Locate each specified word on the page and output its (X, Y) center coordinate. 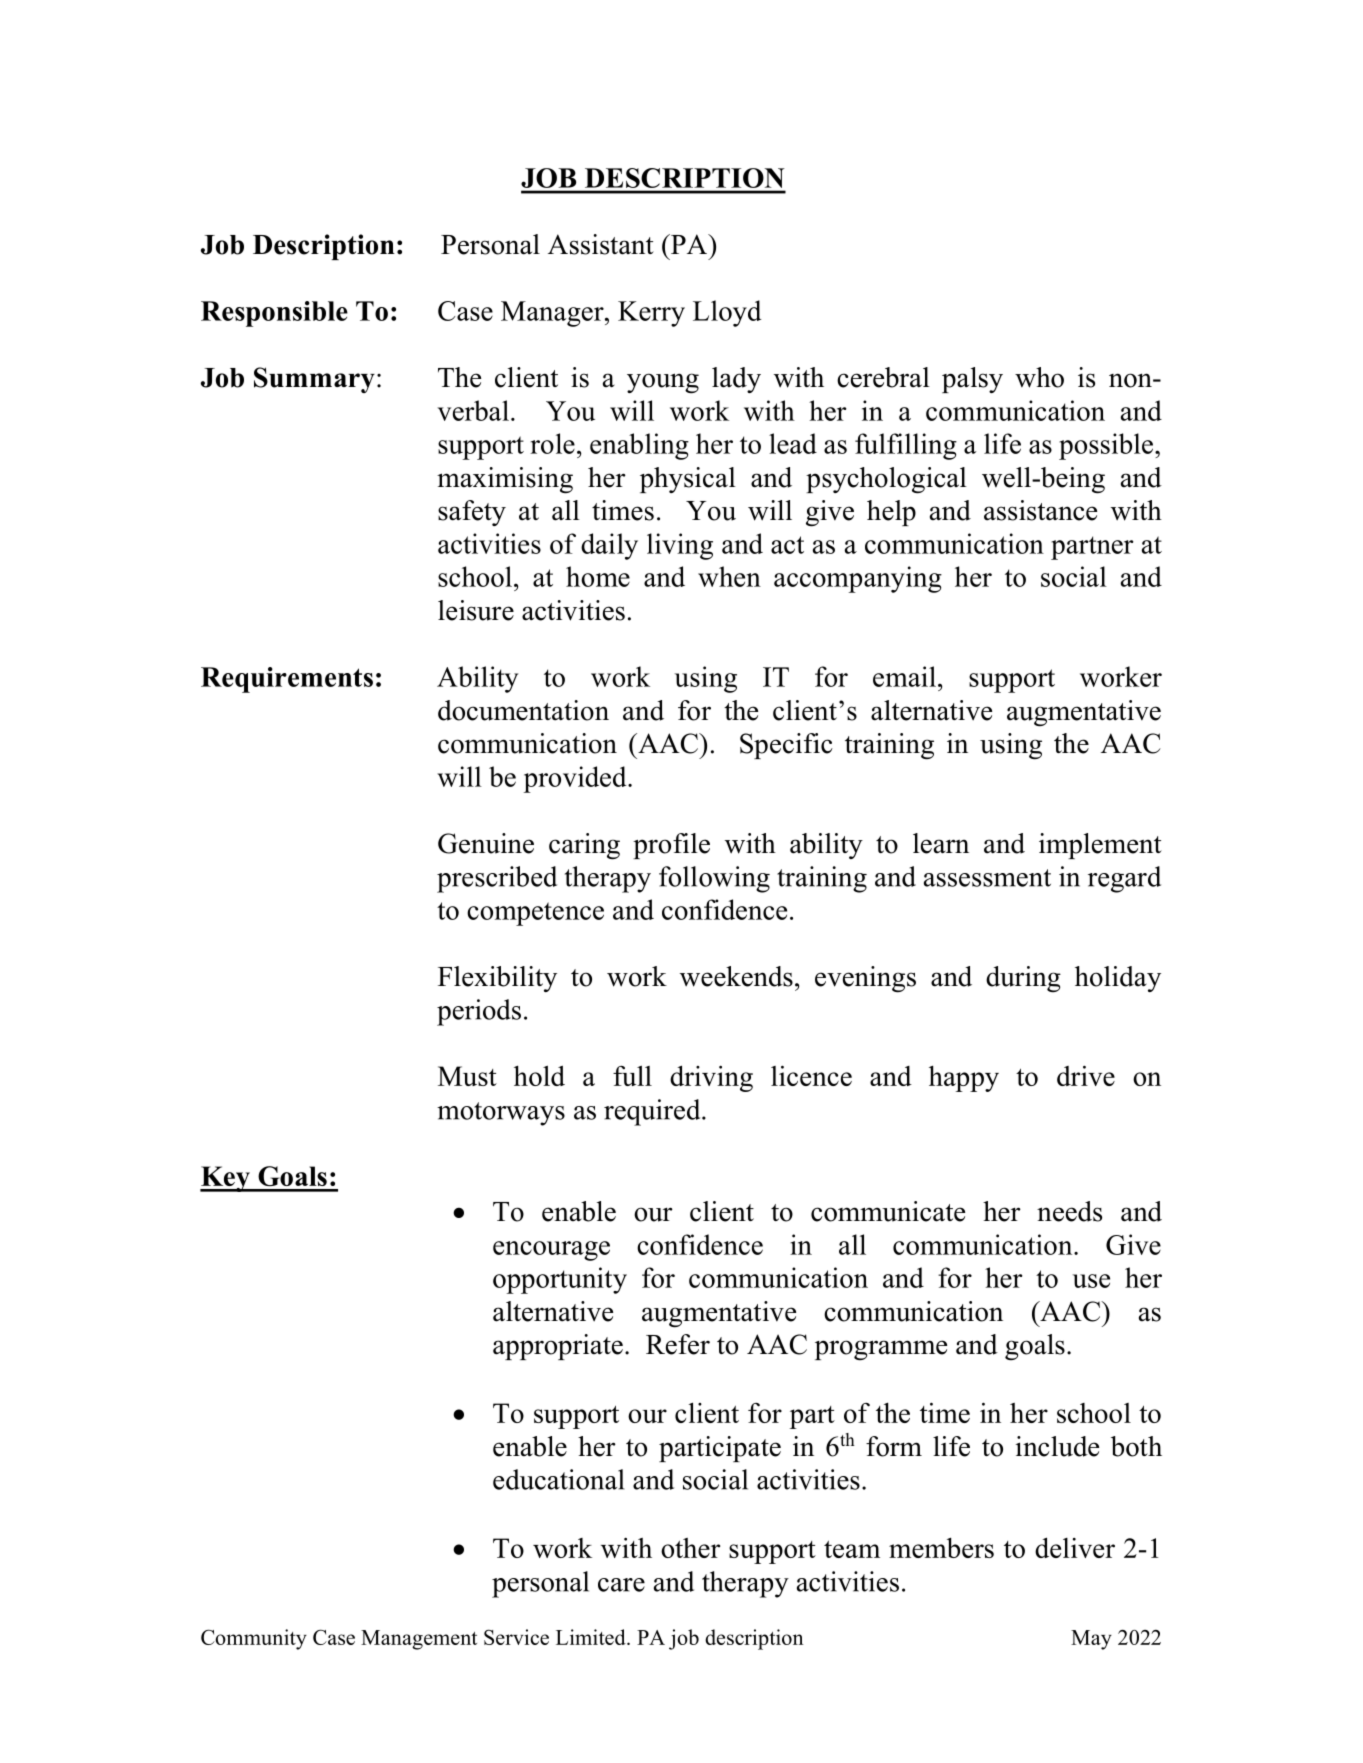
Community (254, 1639)
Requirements (287, 680)
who (1039, 377)
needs (1069, 1211)
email (904, 676)
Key (226, 1179)
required (653, 1112)
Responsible (274, 314)
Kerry (651, 314)
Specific (786, 746)
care (621, 1585)
